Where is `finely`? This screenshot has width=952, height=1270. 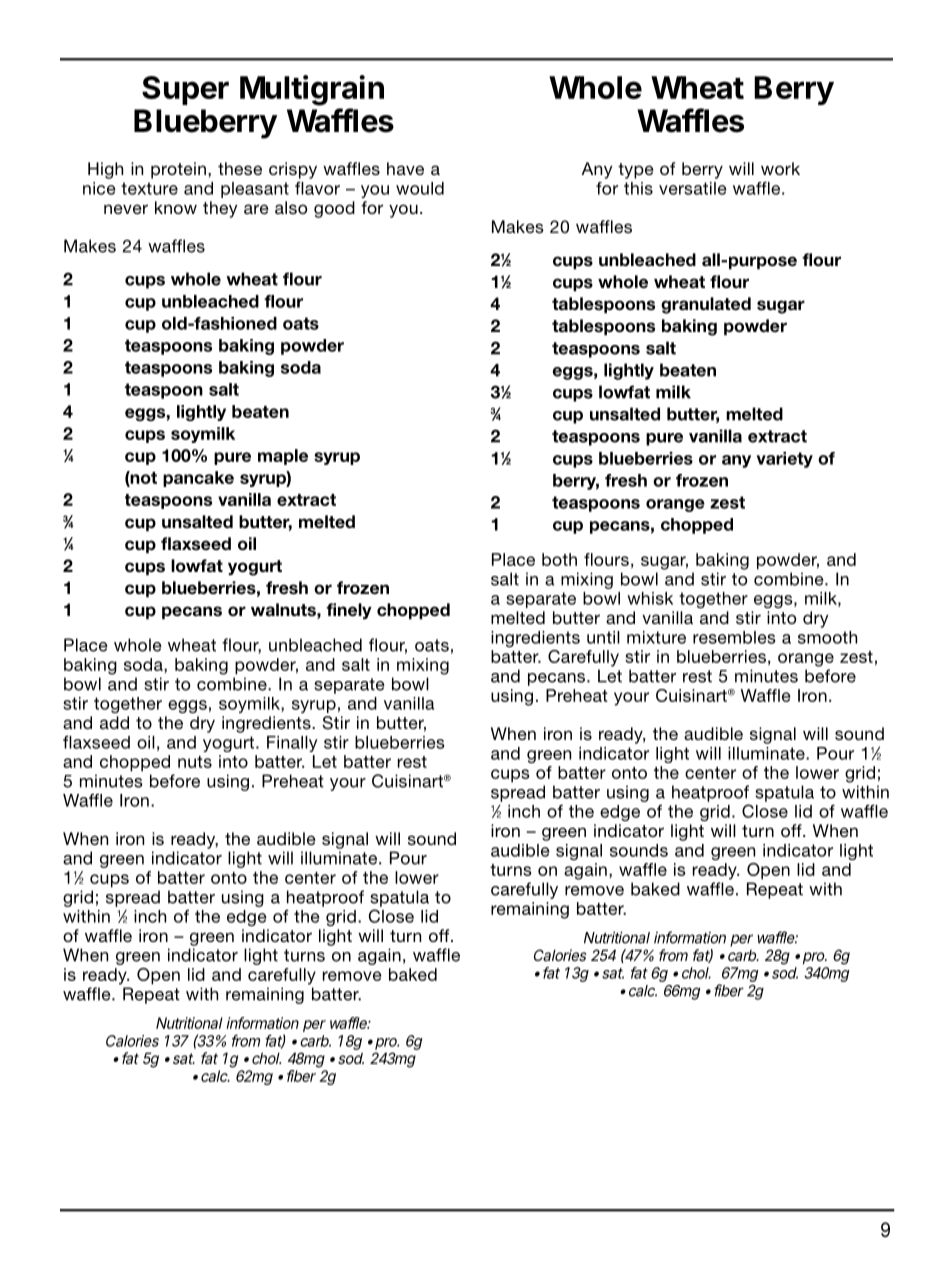 finely is located at coordinates (349, 611).
